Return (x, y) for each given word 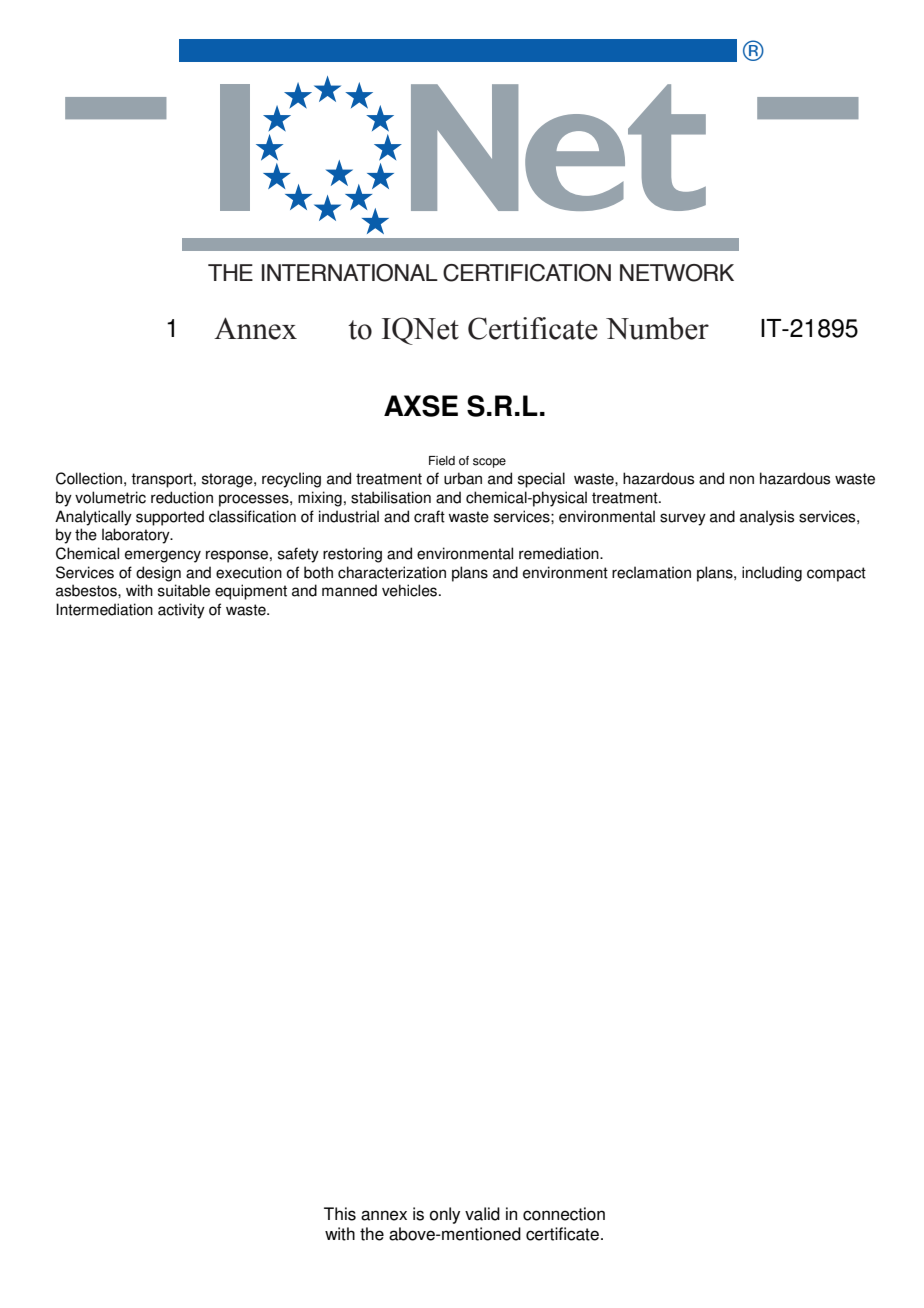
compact (836, 574)
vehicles (409, 590)
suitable (184, 590)
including (772, 574)
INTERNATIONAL (350, 273)
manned (349, 590)
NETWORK (677, 273)
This (340, 1214)
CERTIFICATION (527, 273)
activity (181, 611)
